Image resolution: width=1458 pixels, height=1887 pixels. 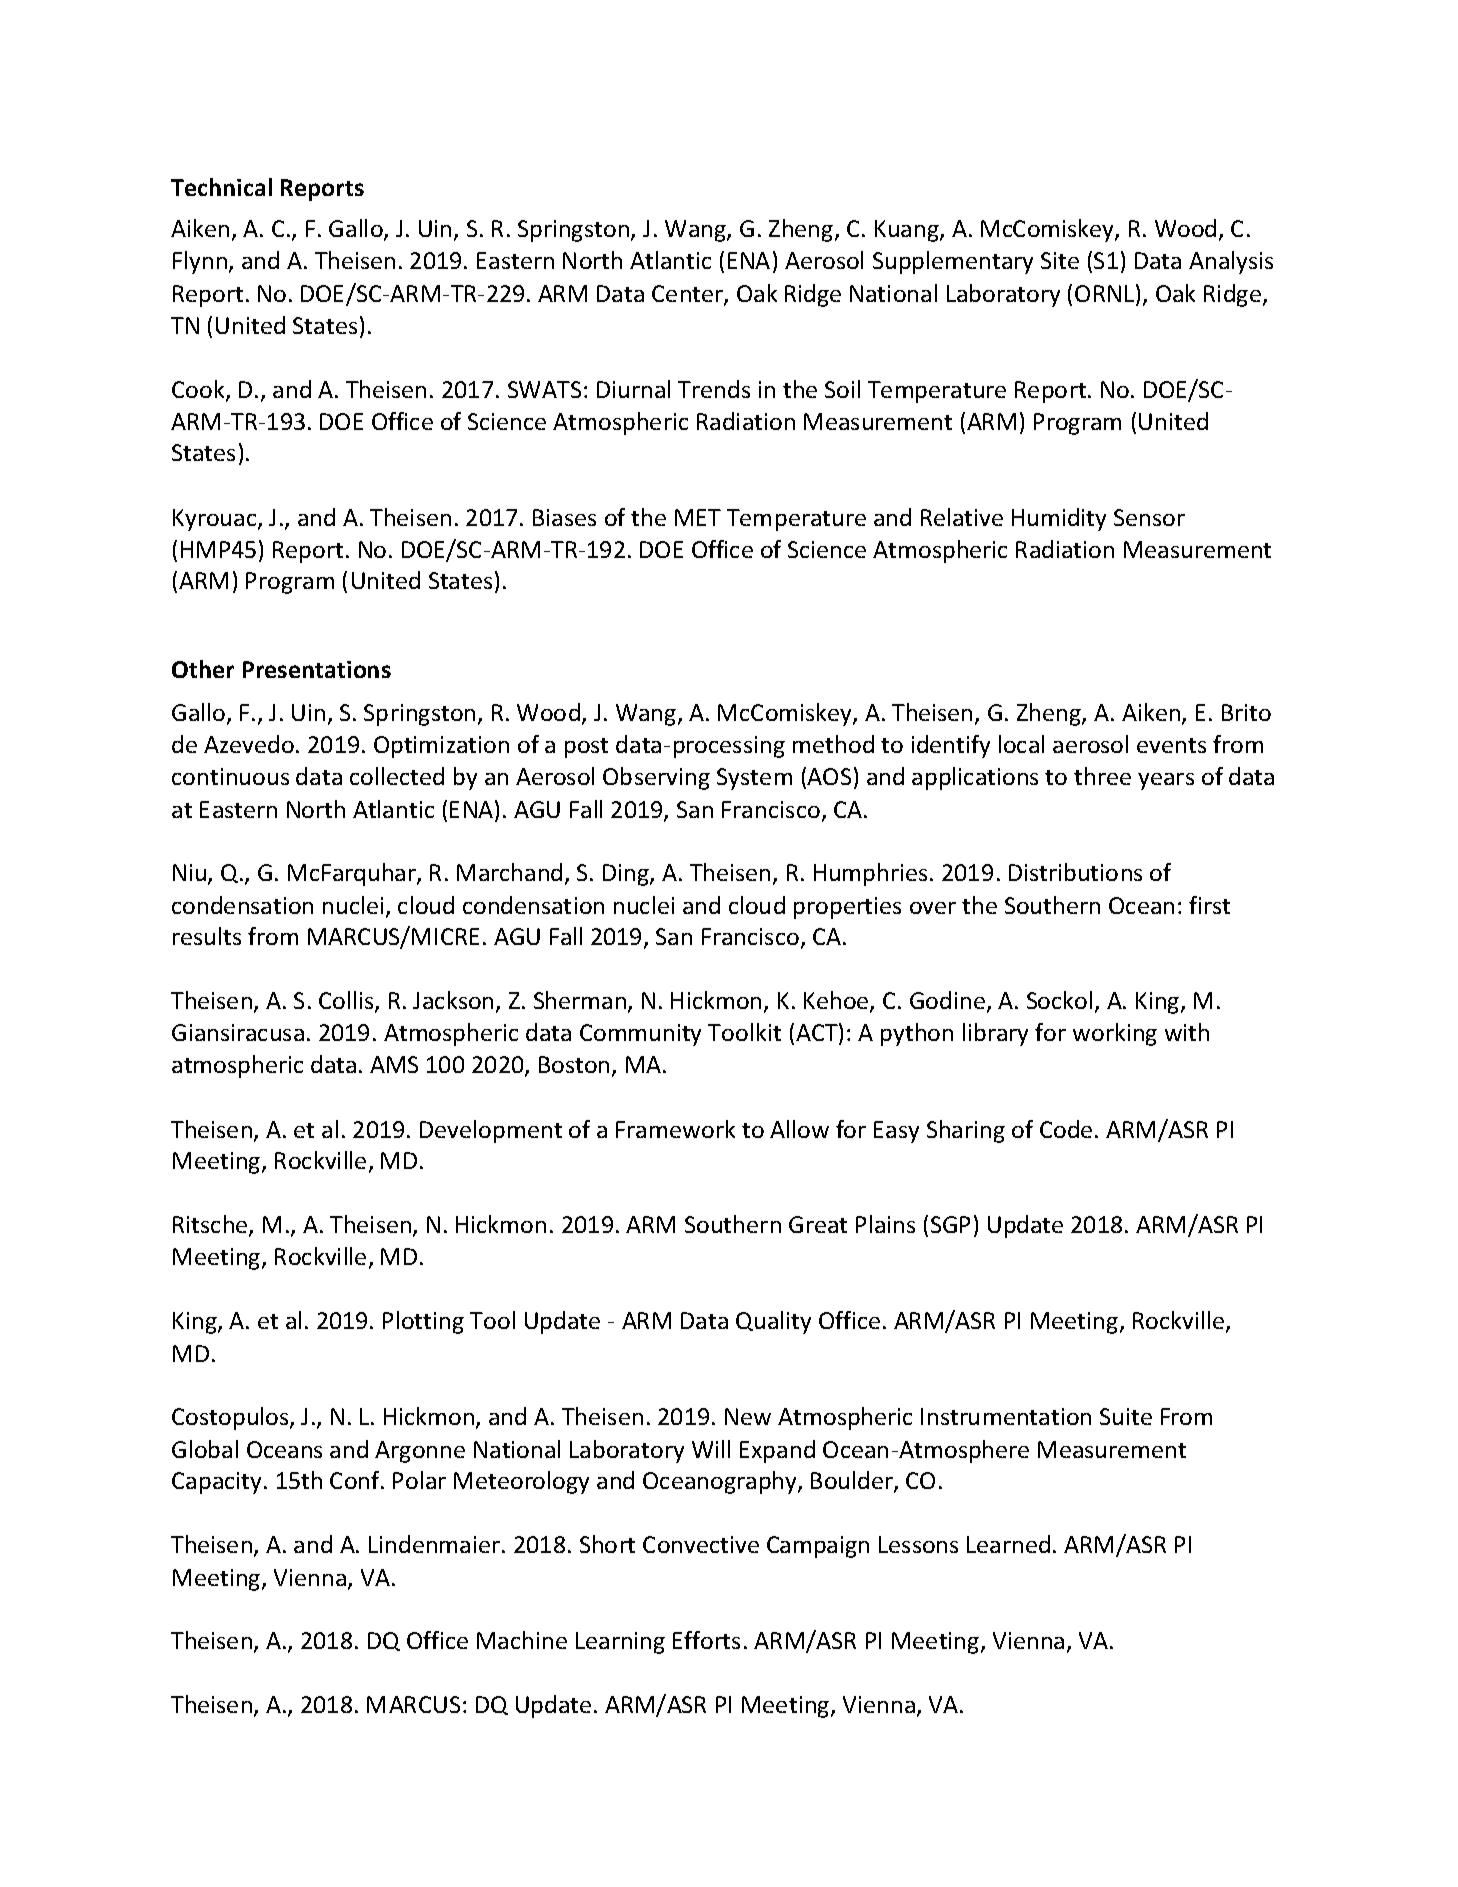 What do you see at coordinates (908, 231) in the screenshot?
I see `Kuang` at bounding box center [908, 231].
